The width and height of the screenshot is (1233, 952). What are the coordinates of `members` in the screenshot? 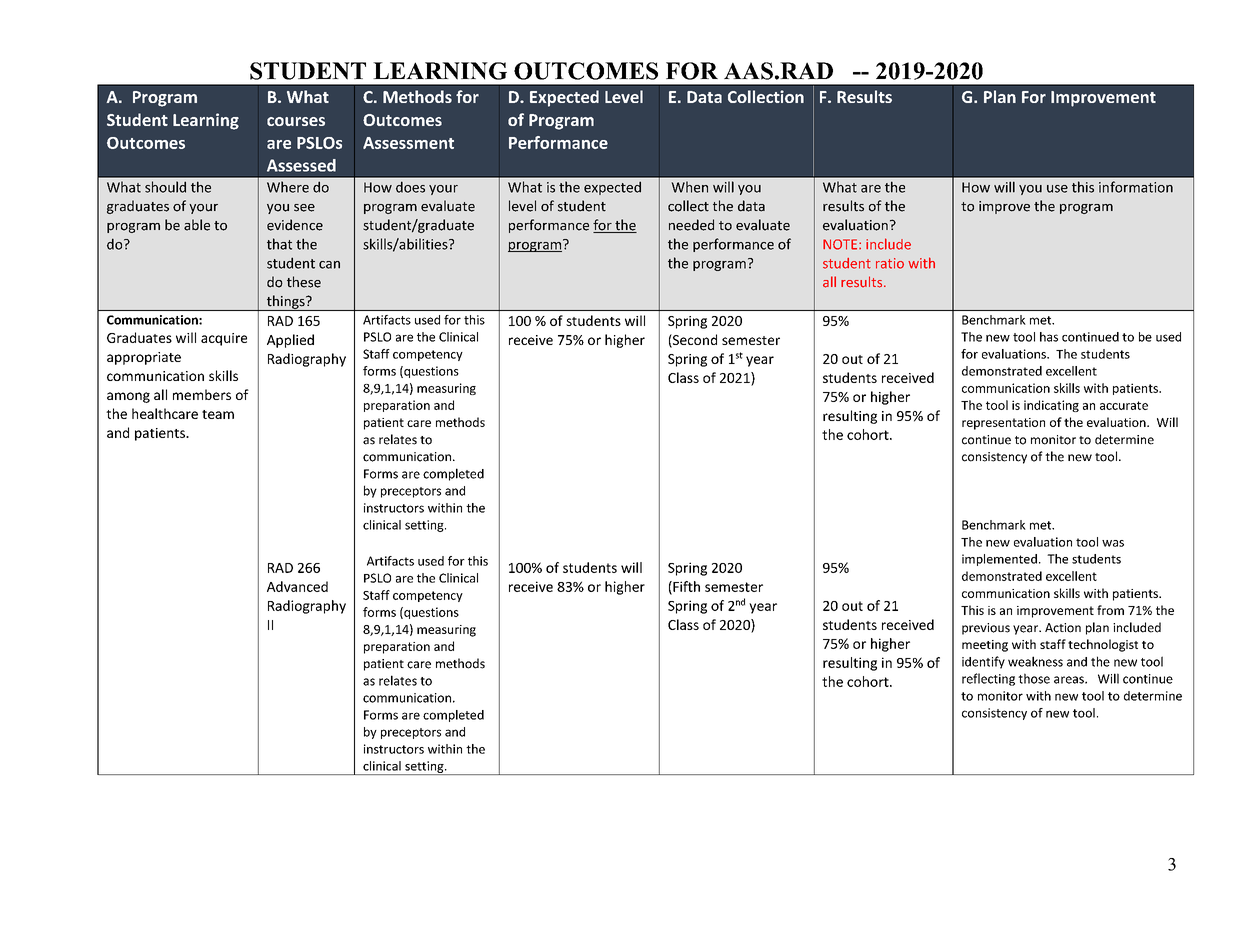 It's located at (202, 394).
